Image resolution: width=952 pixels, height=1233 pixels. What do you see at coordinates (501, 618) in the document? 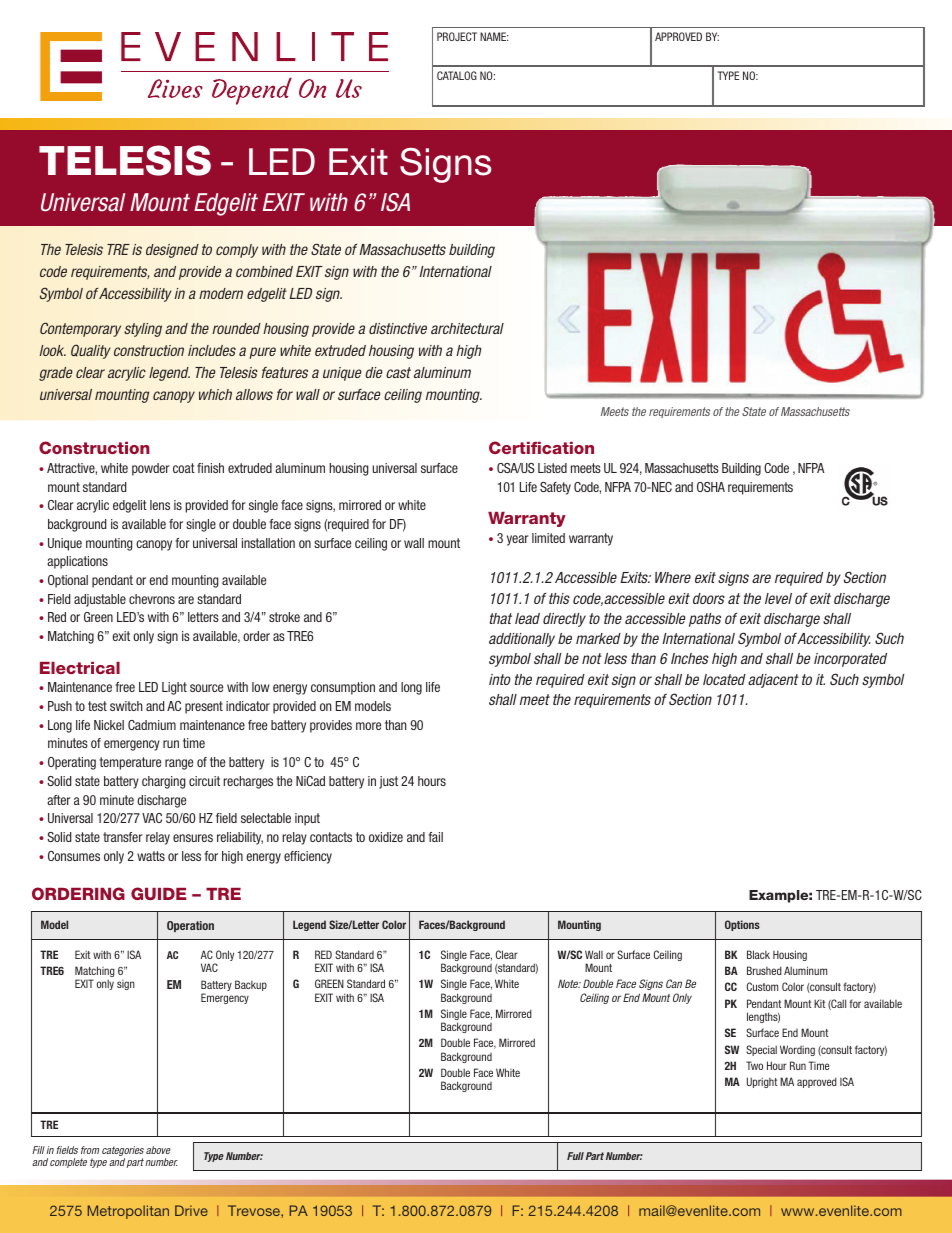
I see `that` at bounding box center [501, 618].
